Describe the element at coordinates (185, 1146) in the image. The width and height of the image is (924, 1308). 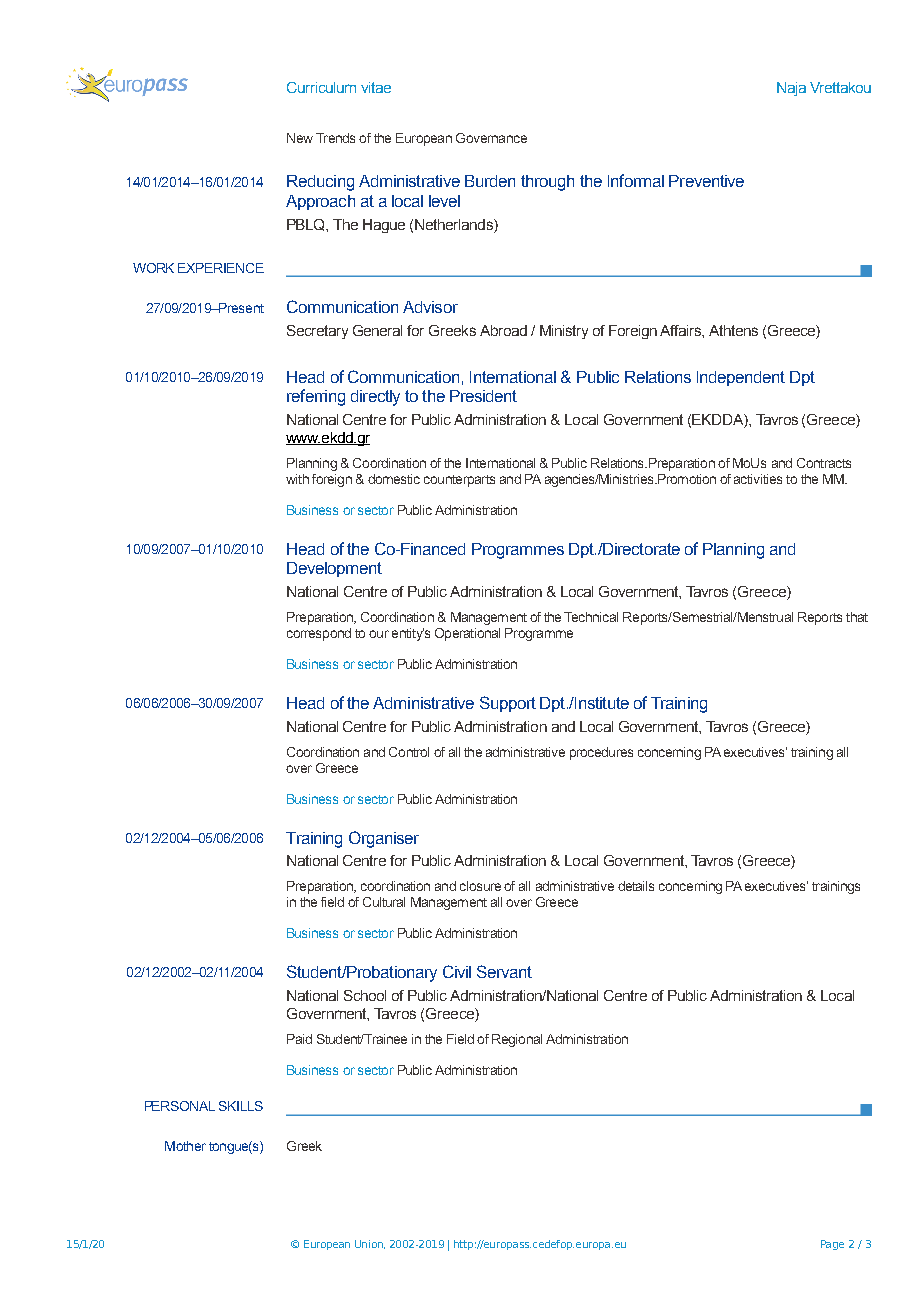
I see `Mother` at that location.
